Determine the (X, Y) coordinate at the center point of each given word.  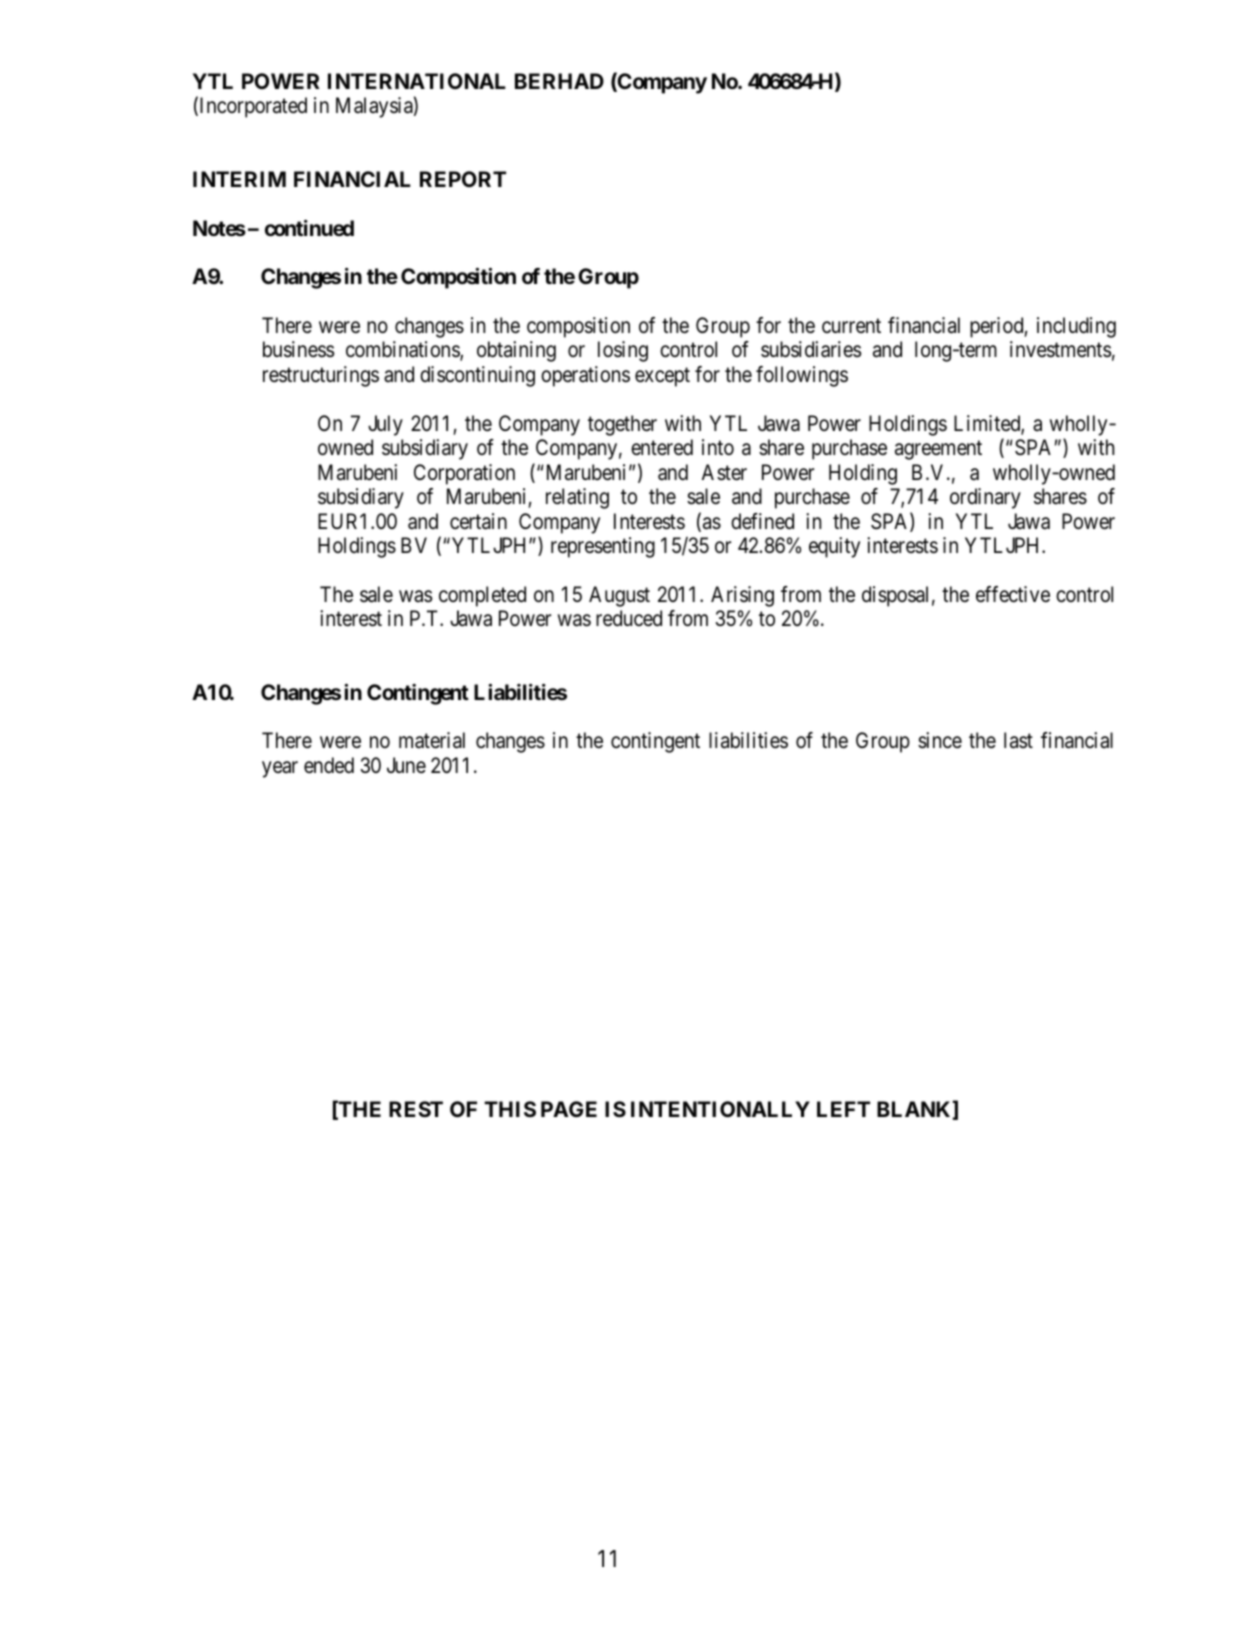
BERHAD (559, 81)
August (619, 596)
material (432, 740)
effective (1013, 594)
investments (1061, 349)
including (1076, 327)
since (940, 740)
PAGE (569, 1109)
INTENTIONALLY (720, 1109)
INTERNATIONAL (417, 81)
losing (623, 351)
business (299, 349)
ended (329, 765)
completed (482, 596)
